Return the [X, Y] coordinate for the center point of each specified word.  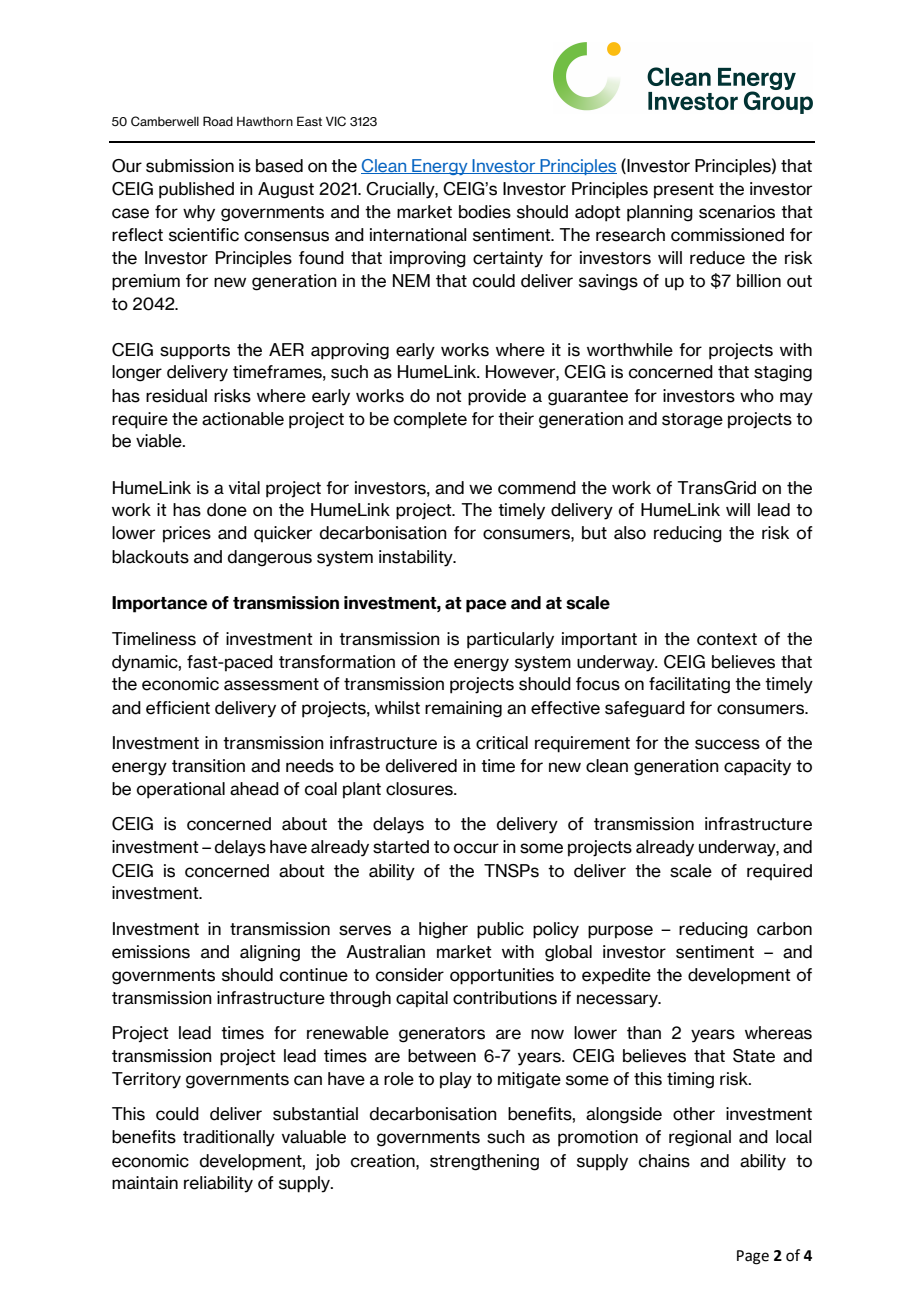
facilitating [689, 685]
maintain [145, 1183]
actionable [243, 419]
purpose [620, 932]
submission [190, 166]
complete [430, 420]
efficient [178, 708]
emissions [151, 952]
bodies [485, 212]
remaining [463, 709]
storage [692, 421]
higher [443, 930]
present [684, 191]
